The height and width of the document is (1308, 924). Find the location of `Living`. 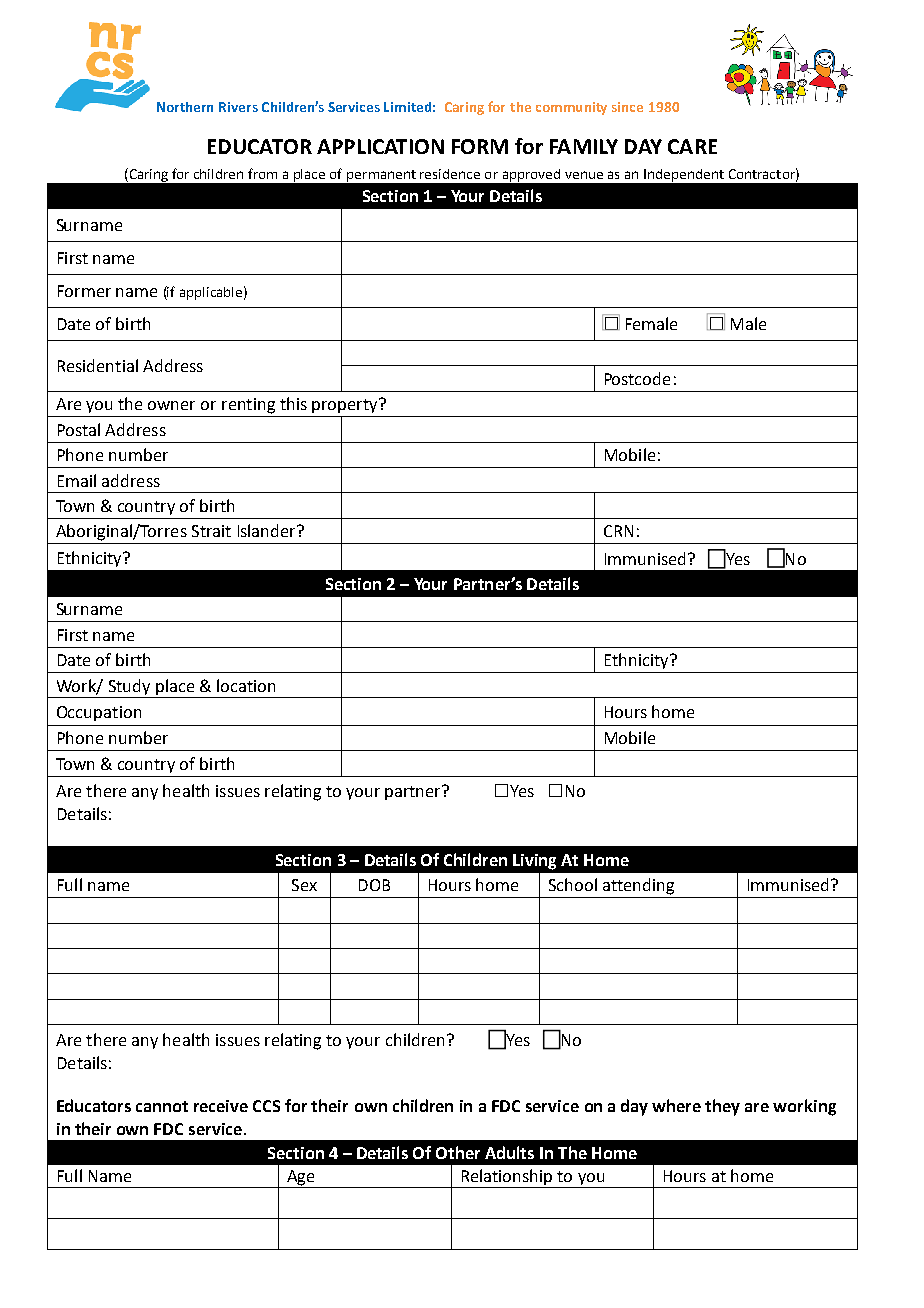

Living is located at coordinates (534, 862).
